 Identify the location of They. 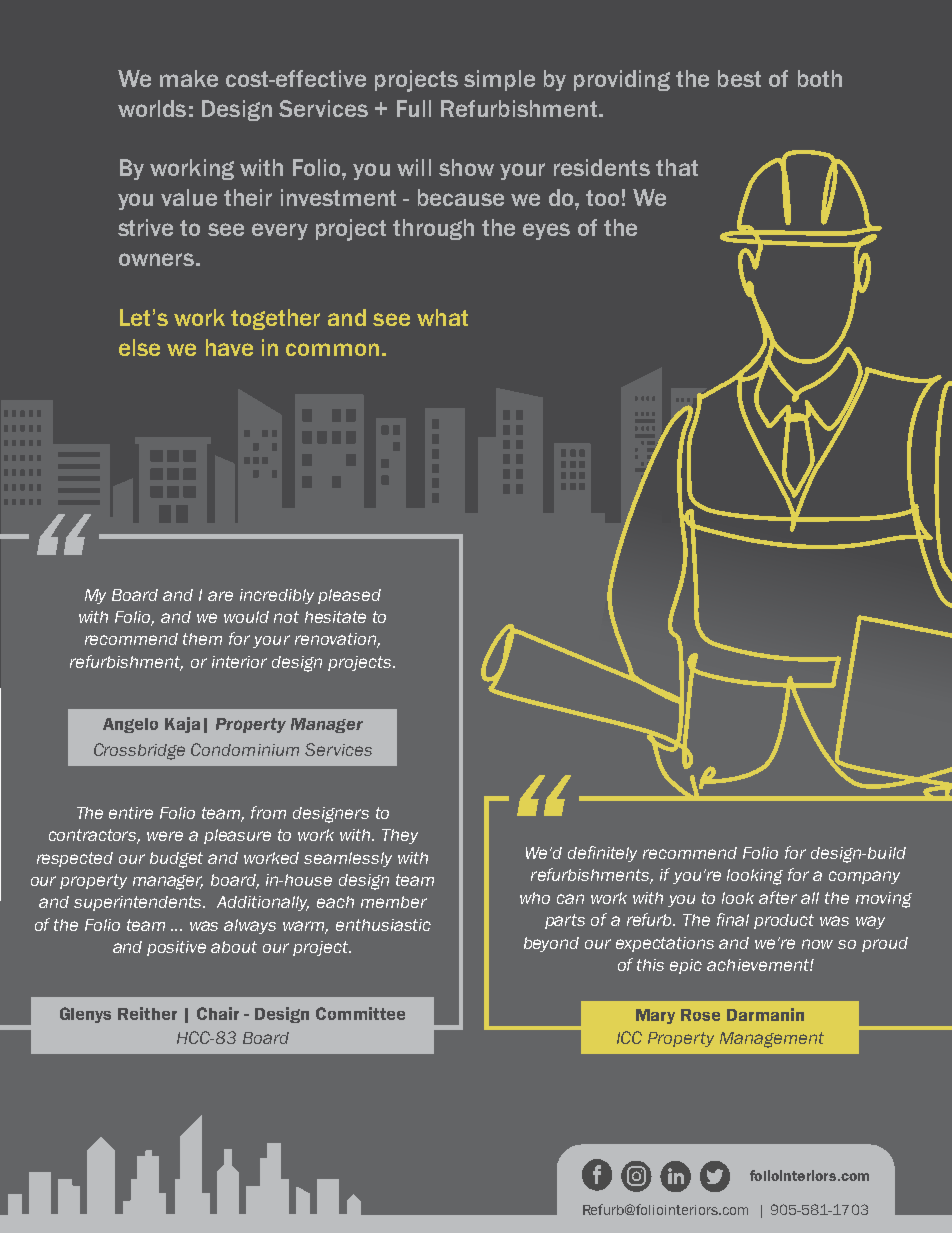
(400, 836).
